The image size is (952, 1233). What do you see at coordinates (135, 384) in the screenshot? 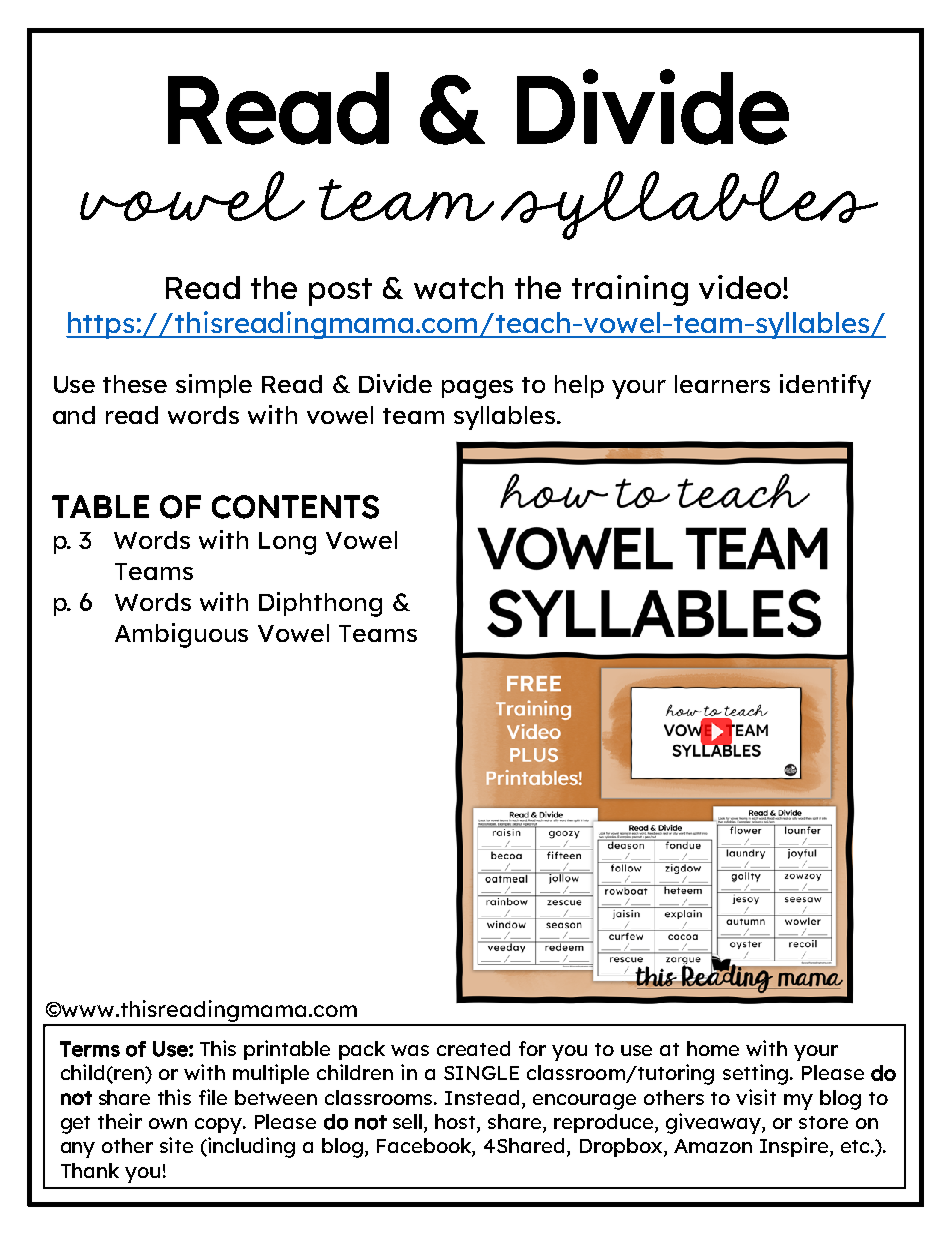
I see `these` at bounding box center [135, 384].
